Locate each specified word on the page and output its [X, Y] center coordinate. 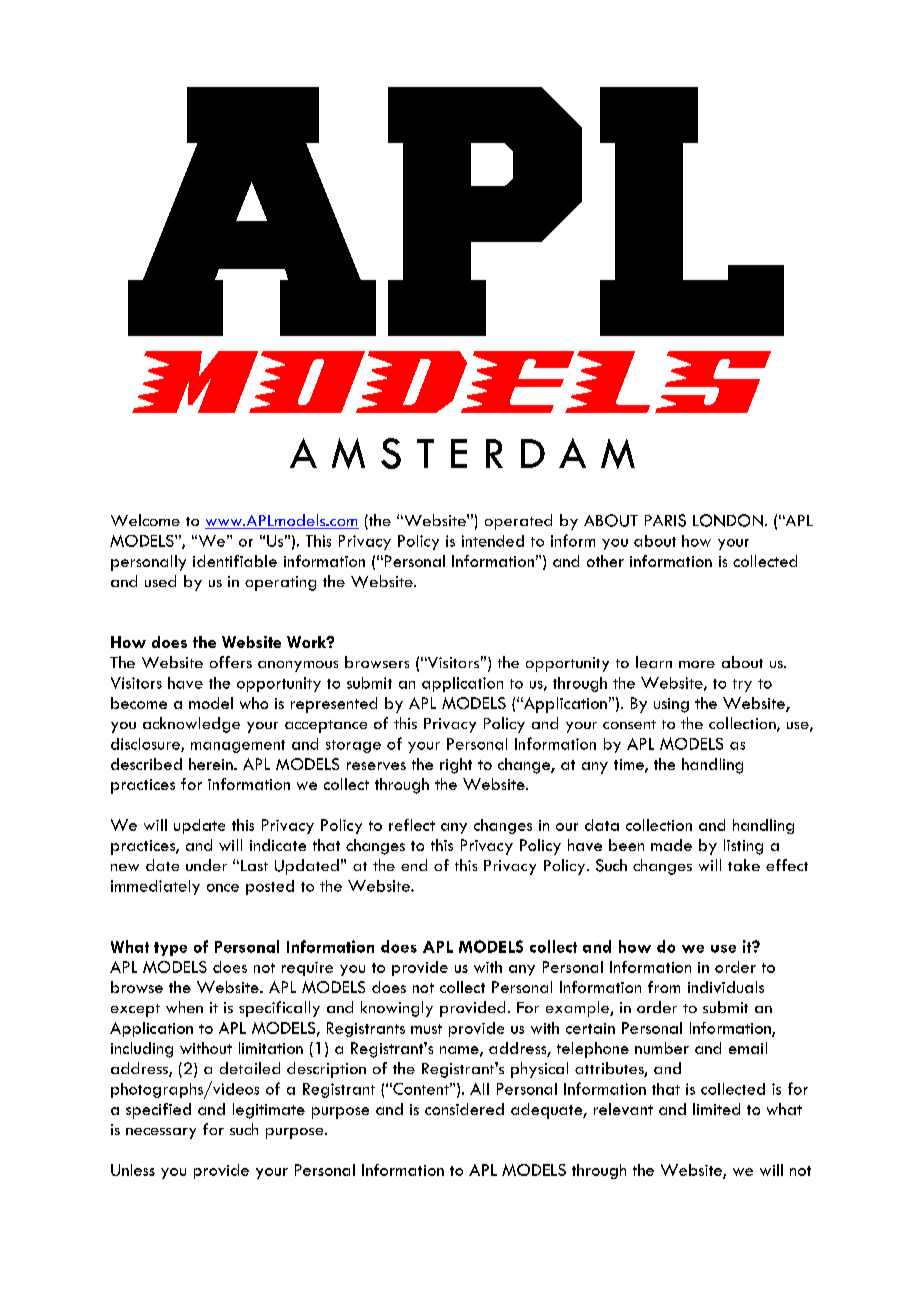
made [671, 845]
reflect [412, 825]
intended [493, 541]
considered [464, 1109]
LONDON [728, 520]
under [206, 865]
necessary [161, 1133]
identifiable [235, 561]
